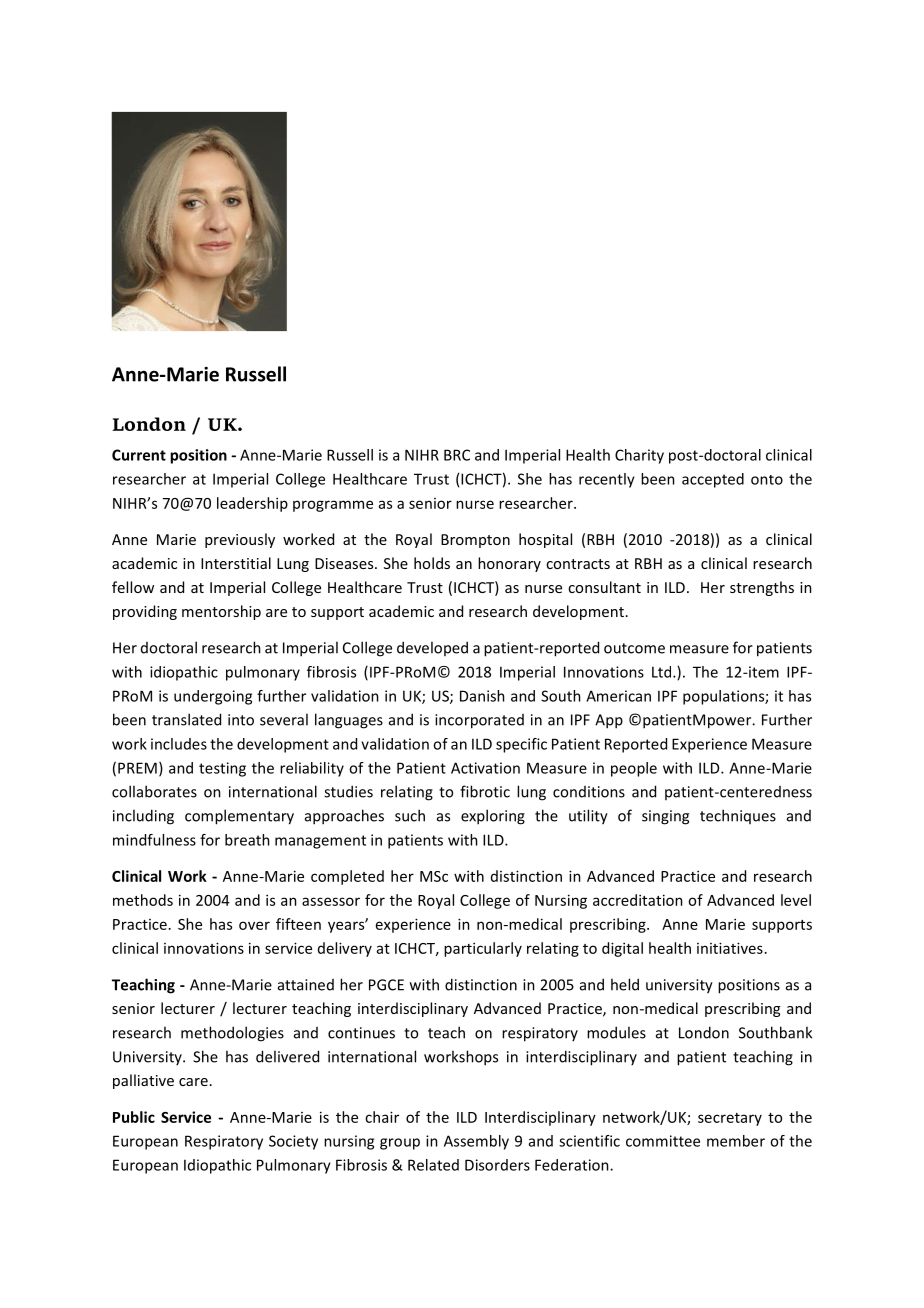  What do you see at coordinates (713, 480) in the screenshot?
I see `accepted` at bounding box center [713, 480].
